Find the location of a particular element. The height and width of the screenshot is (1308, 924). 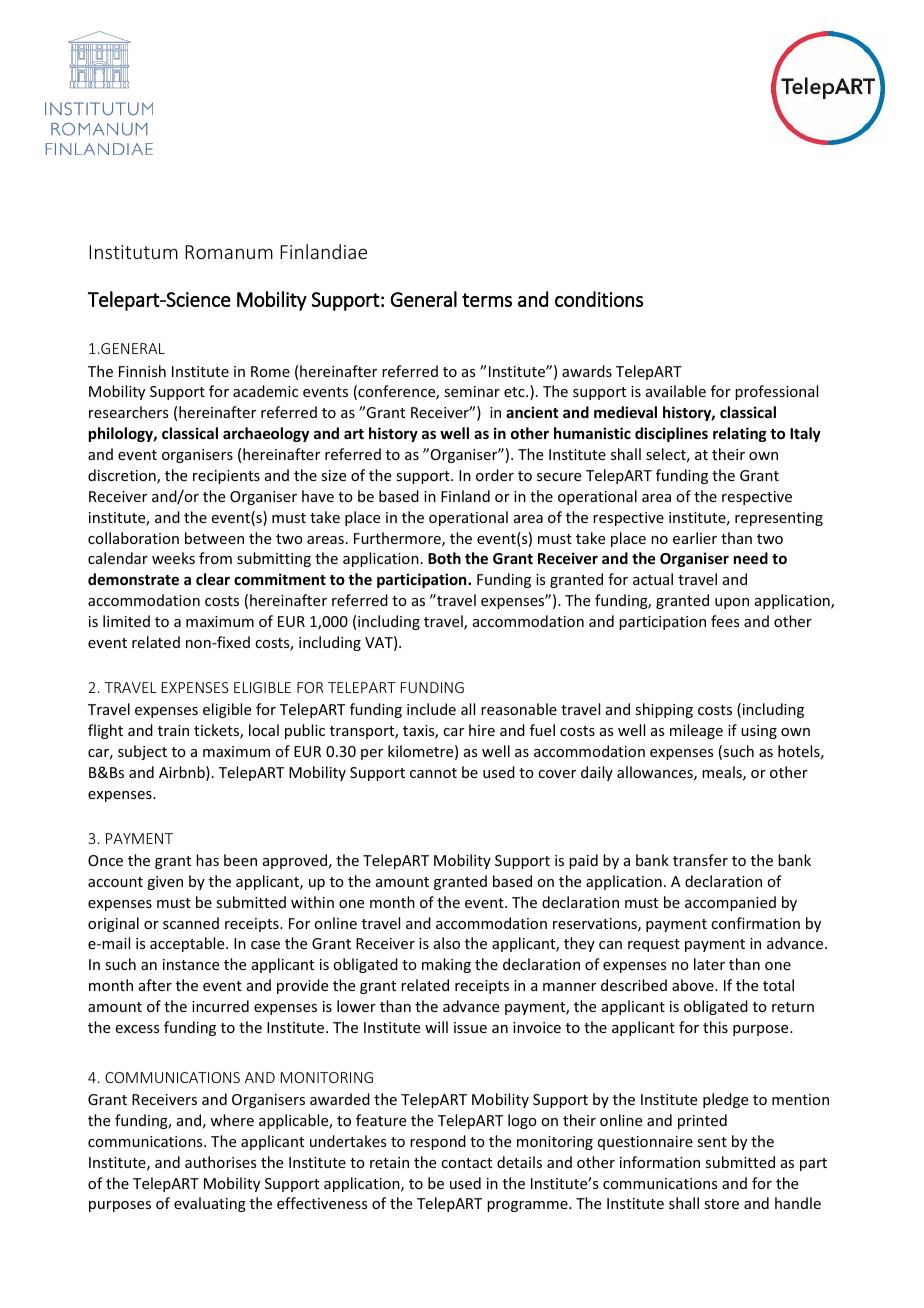

terms is located at coordinates (487, 300).
